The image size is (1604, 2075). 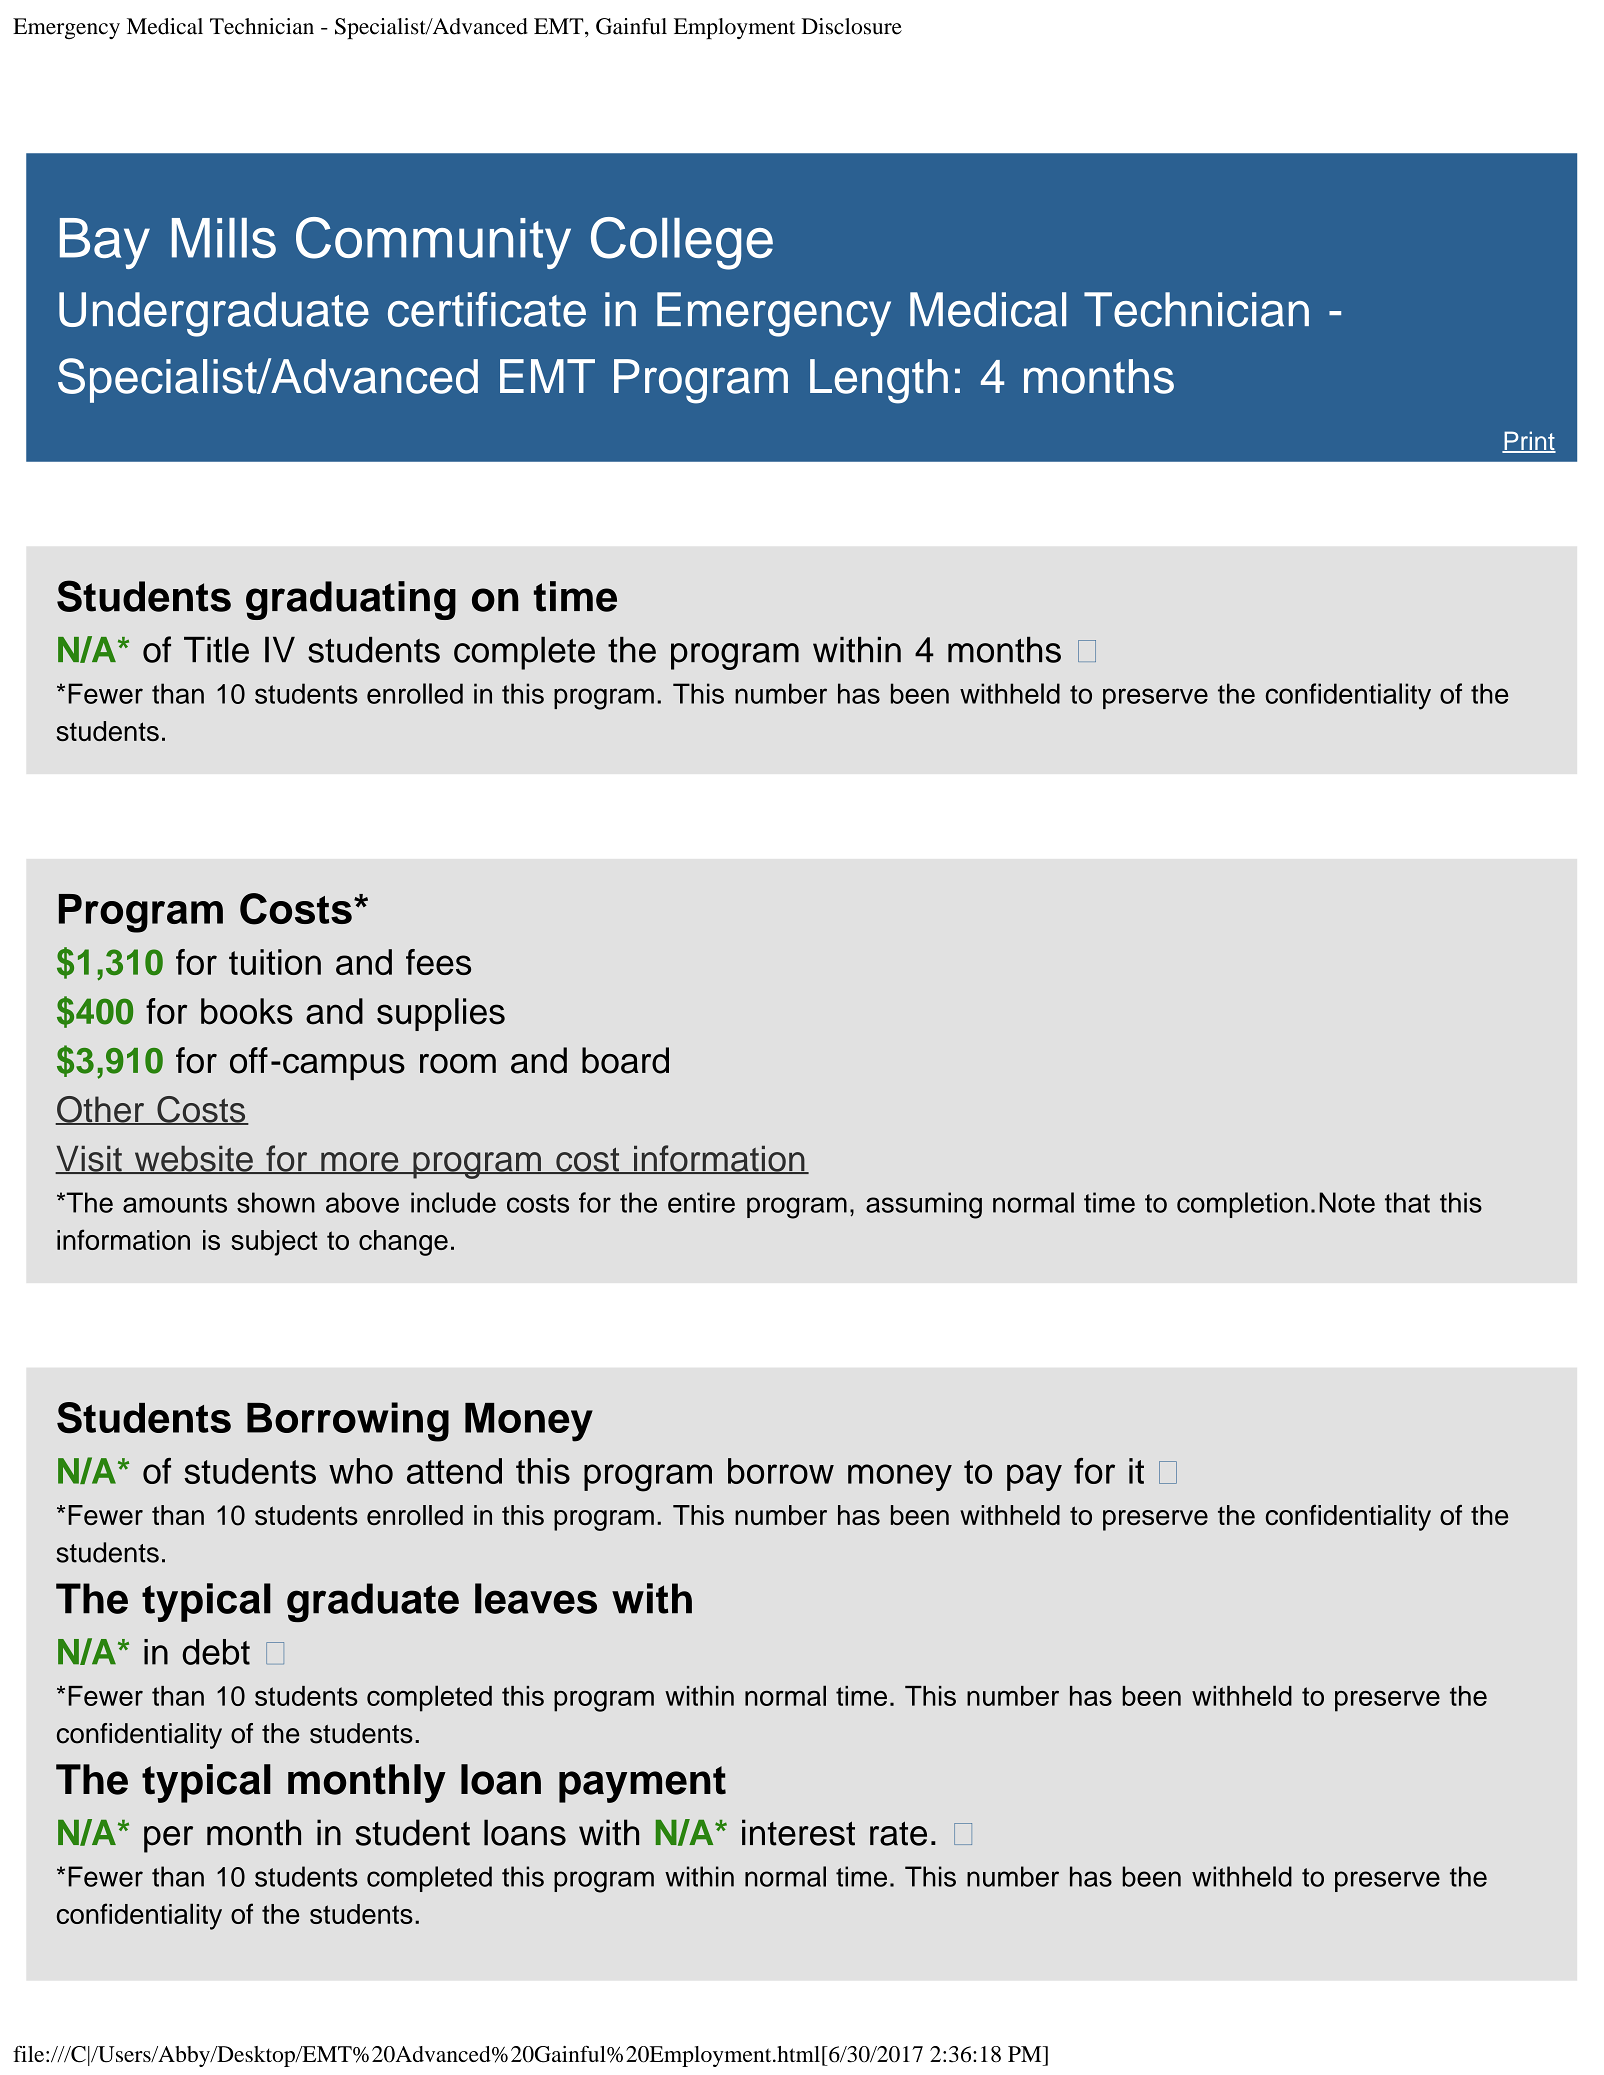 I want to click on entire, so click(x=701, y=1202).
